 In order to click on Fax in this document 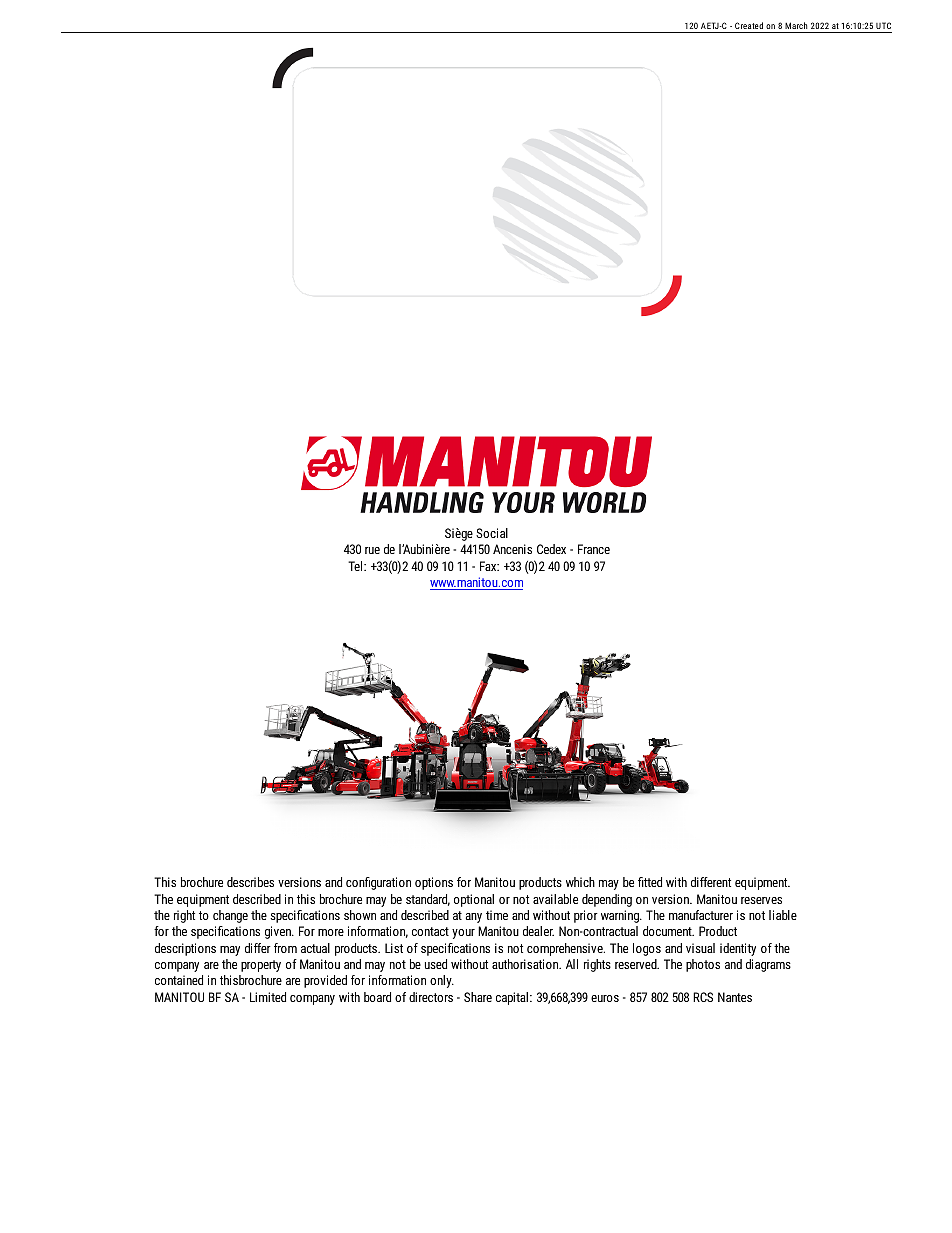, I will do `click(489, 566)`.
